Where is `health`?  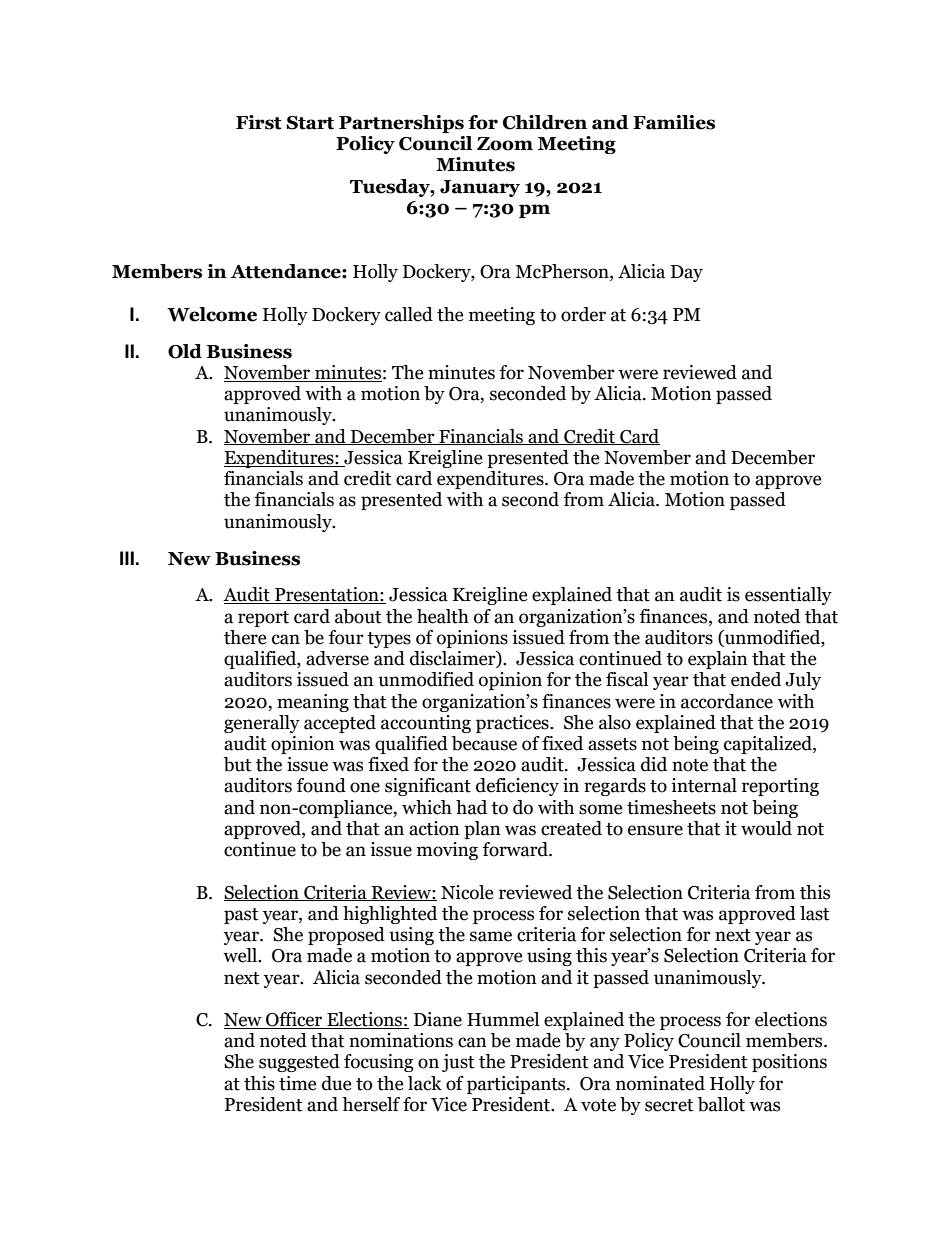 health is located at coordinates (443, 616).
